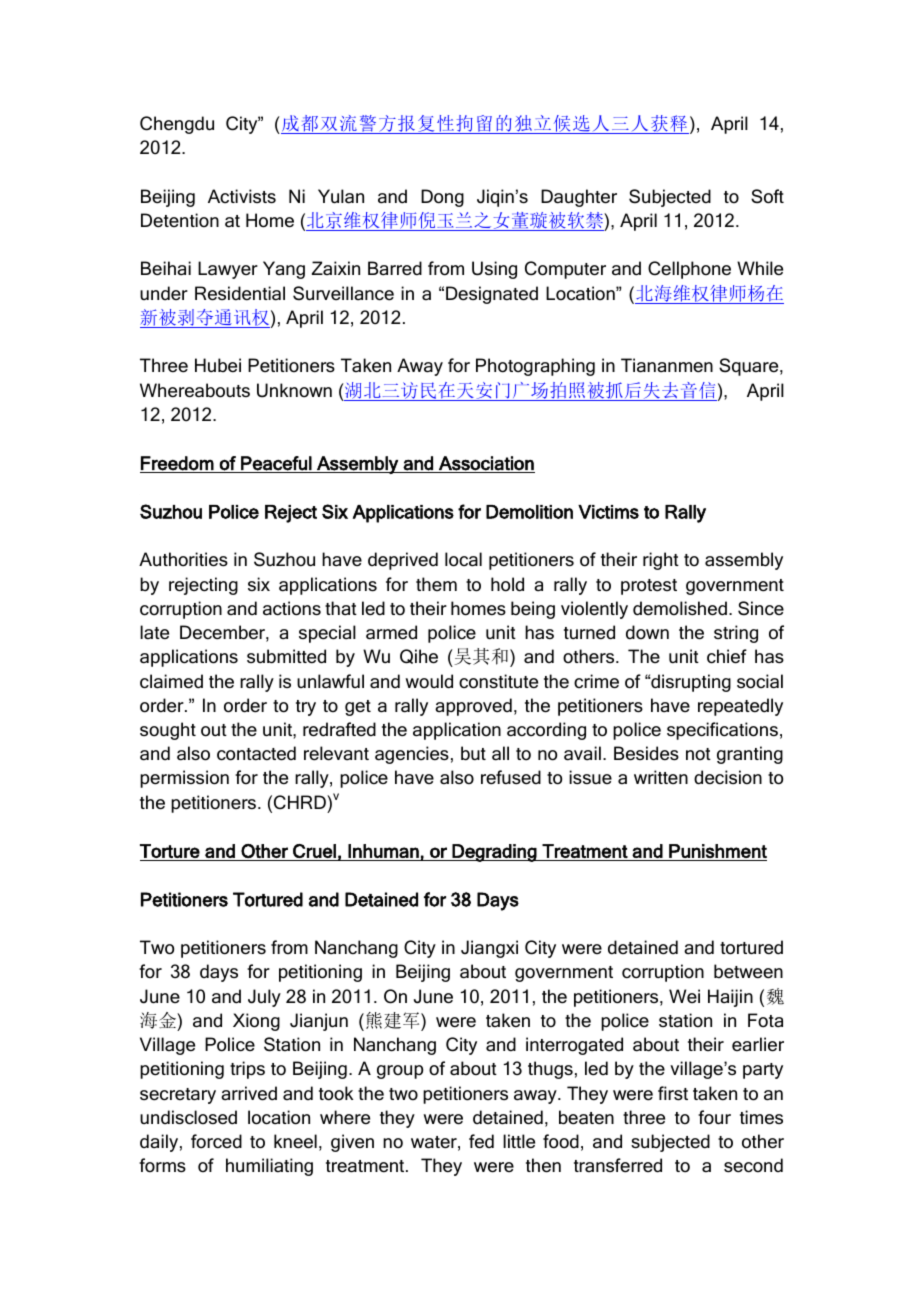 This page has width=924, height=1308. What do you see at coordinates (714, 1117) in the page?
I see `four` at bounding box center [714, 1117].
